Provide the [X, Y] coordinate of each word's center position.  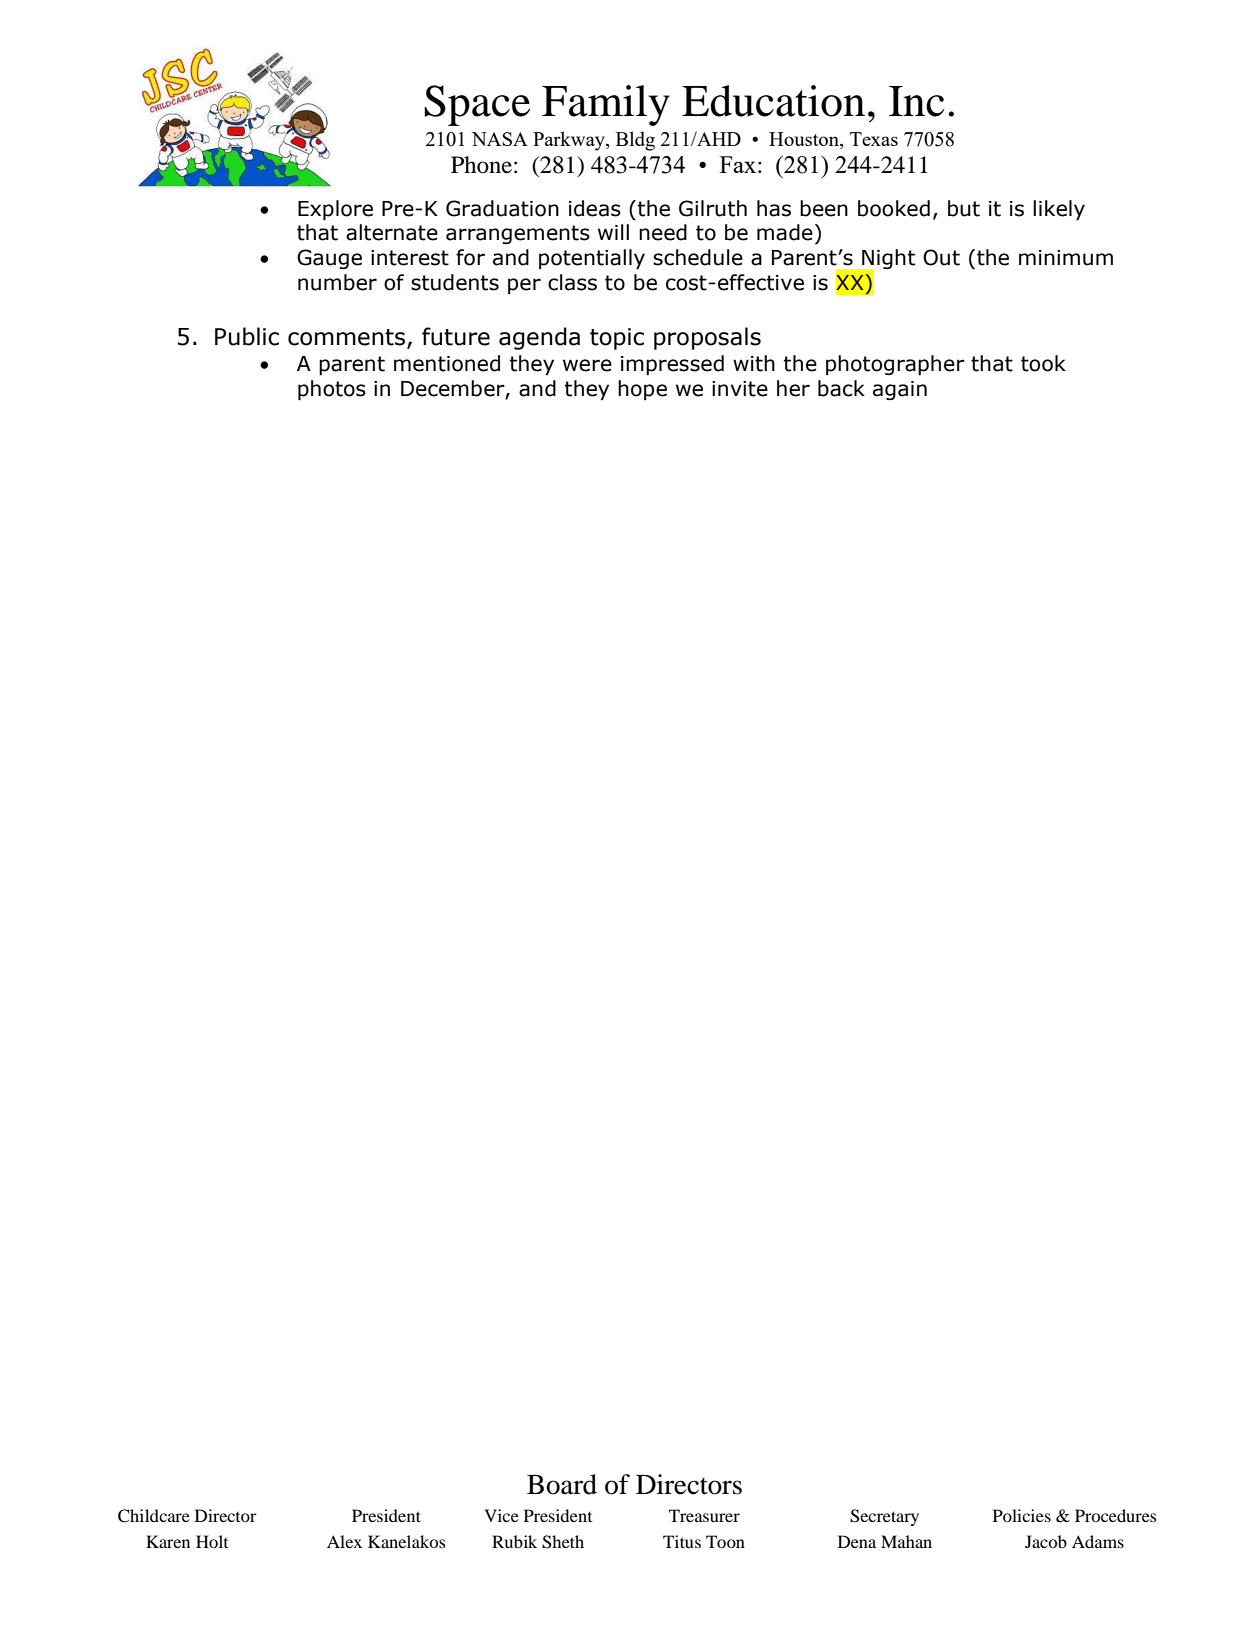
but [964, 208]
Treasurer [704, 1515]
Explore [335, 210]
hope [642, 390]
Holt [212, 1541]
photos [332, 390]
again [900, 390]
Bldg [635, 141]
